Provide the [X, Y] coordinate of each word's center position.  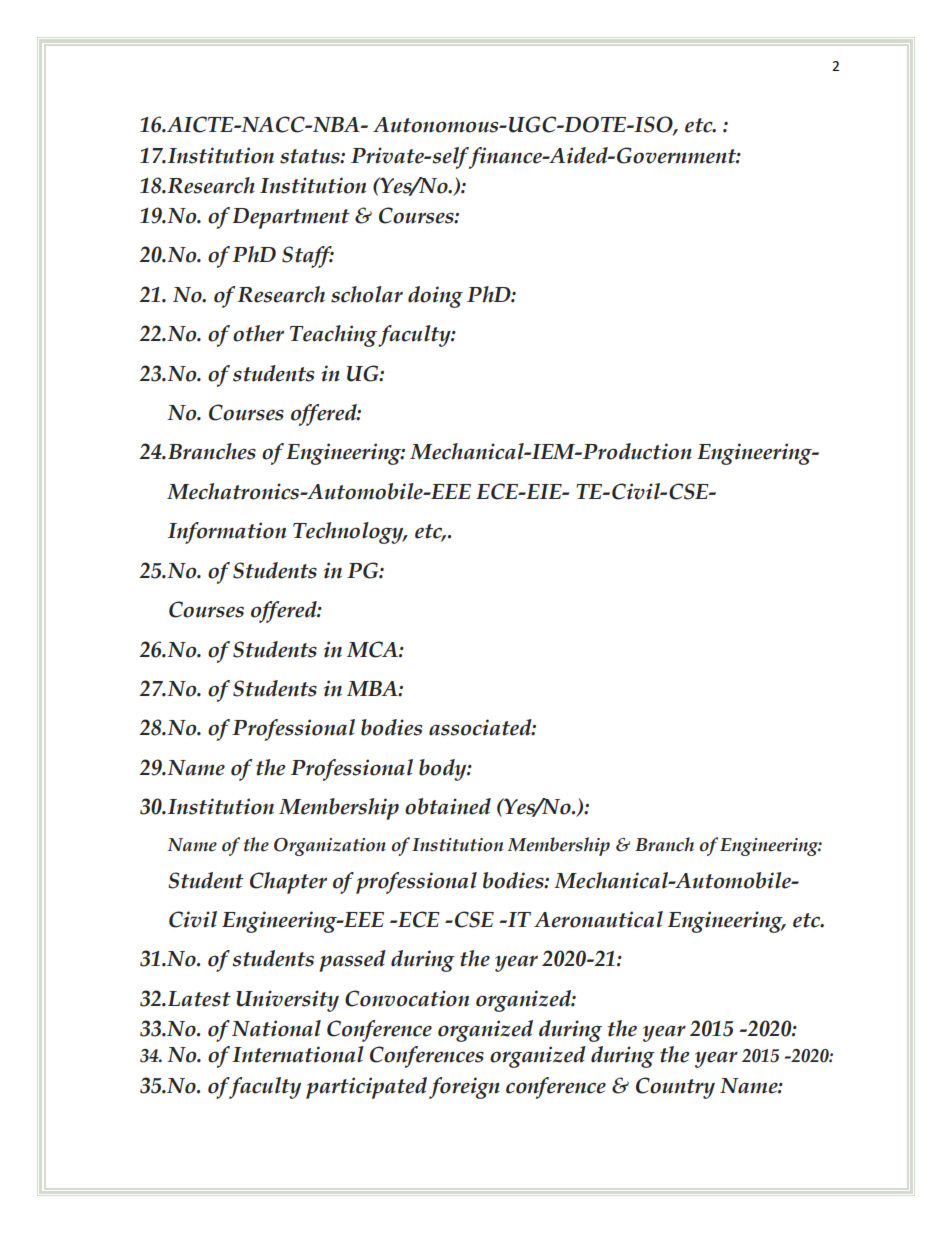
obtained [448, 806]
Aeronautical [598, 919]
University [287, 1001]
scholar [367, 294]
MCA [373, 649]
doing [435, 297]
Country [675, 1088]
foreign [464, 1088]
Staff [308, 257]
